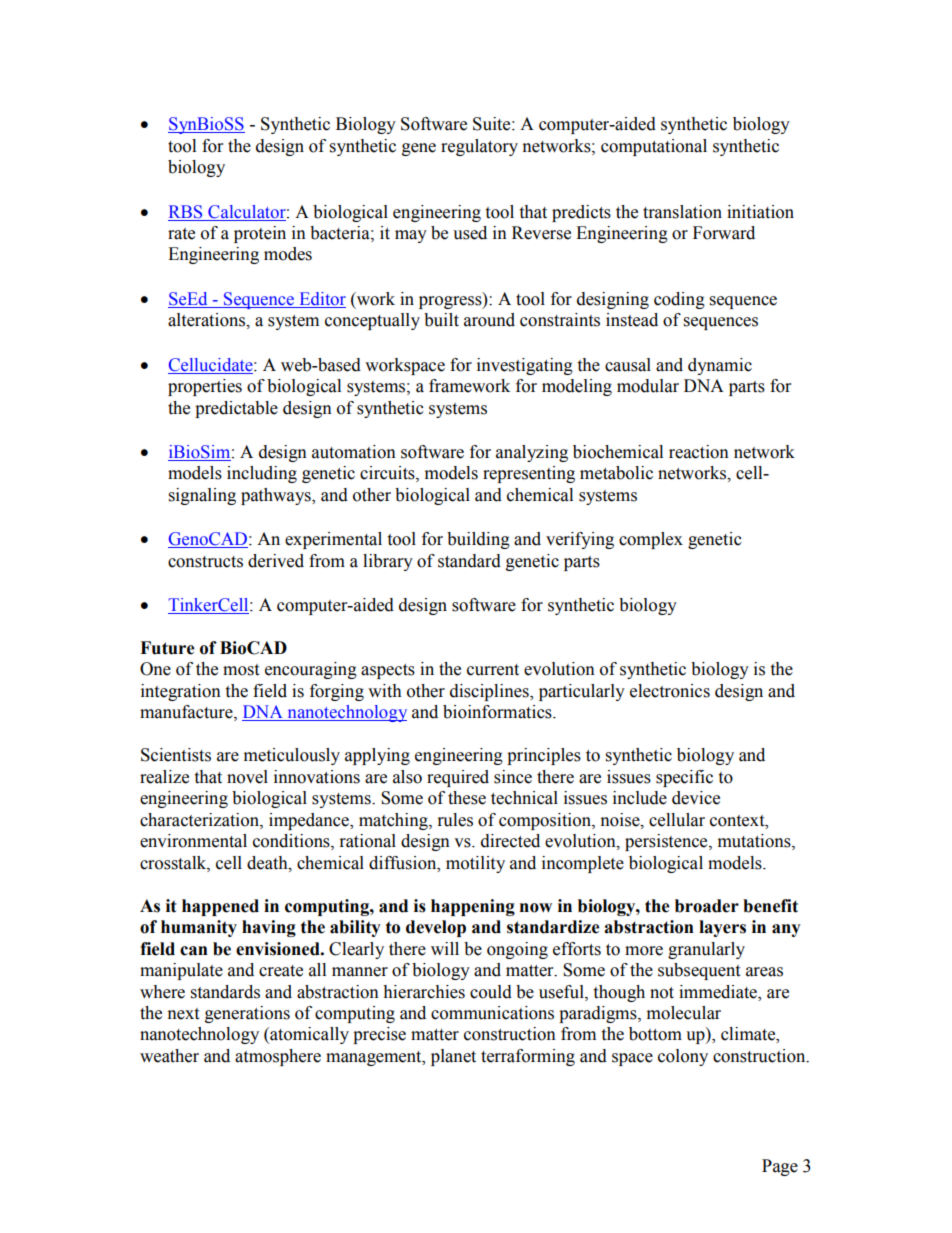 The height and width of the screenshot is (1233, 952). I want to click on current, so click(493, 670).
